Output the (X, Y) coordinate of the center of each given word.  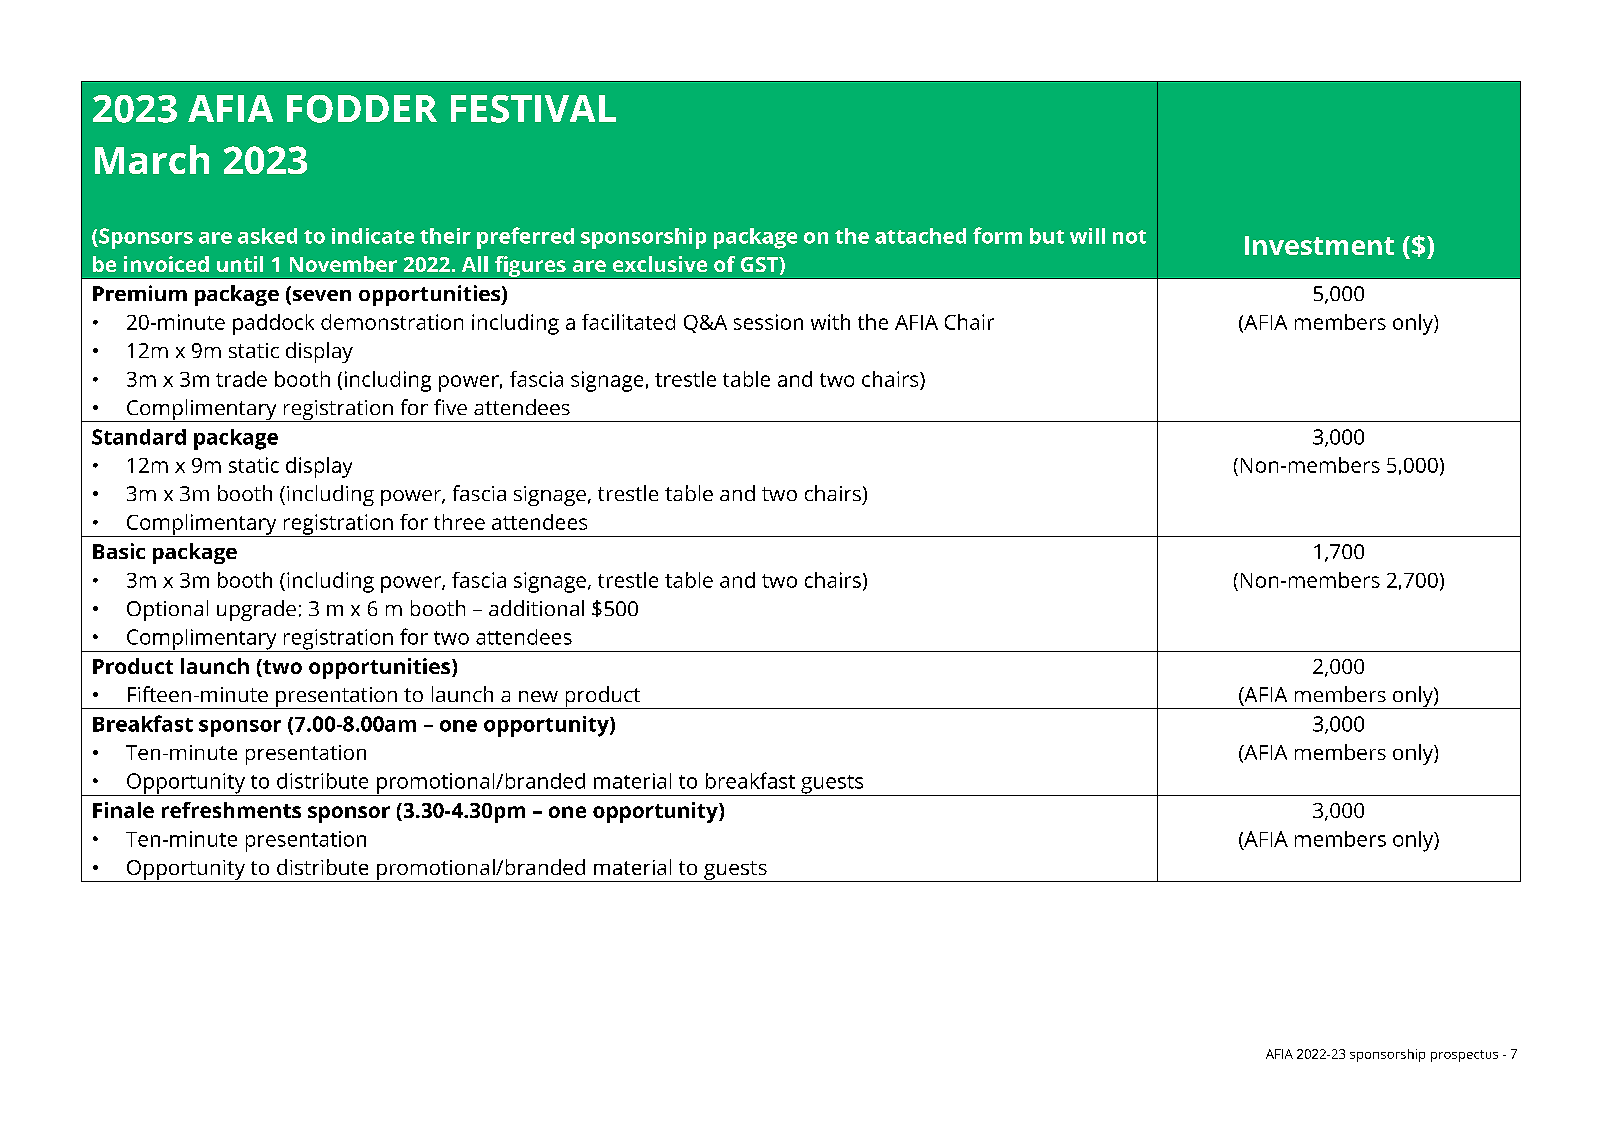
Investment (1319, 245)
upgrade (256, 610)
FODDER (362, 109)
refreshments (231, 810)
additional (536, 608)
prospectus (1464, 1056)
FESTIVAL (533, 109)
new (538, 696)
